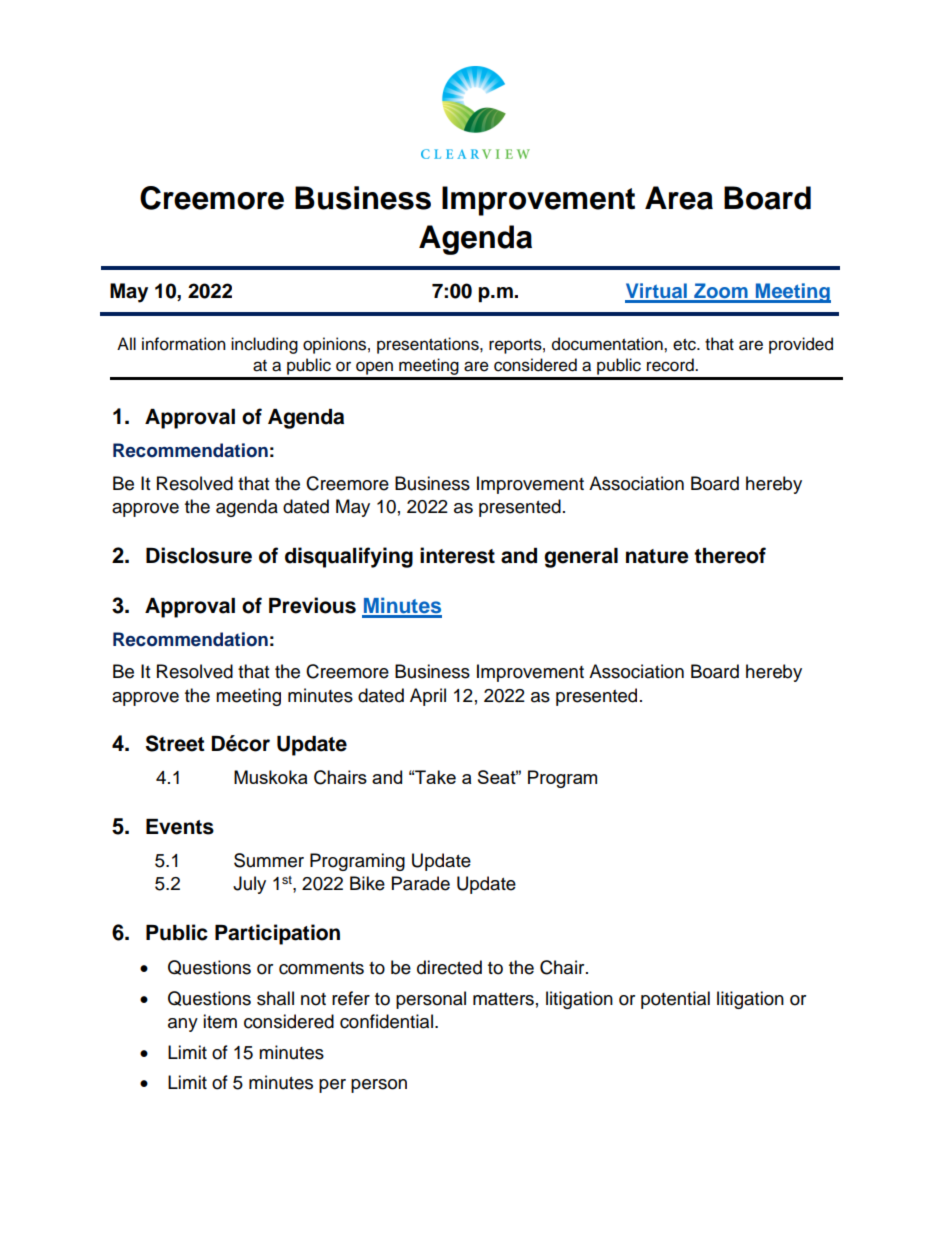  What do you see at coordinates (457, 555) in the page?
I see `interest` at bounding box center [457, 555].
